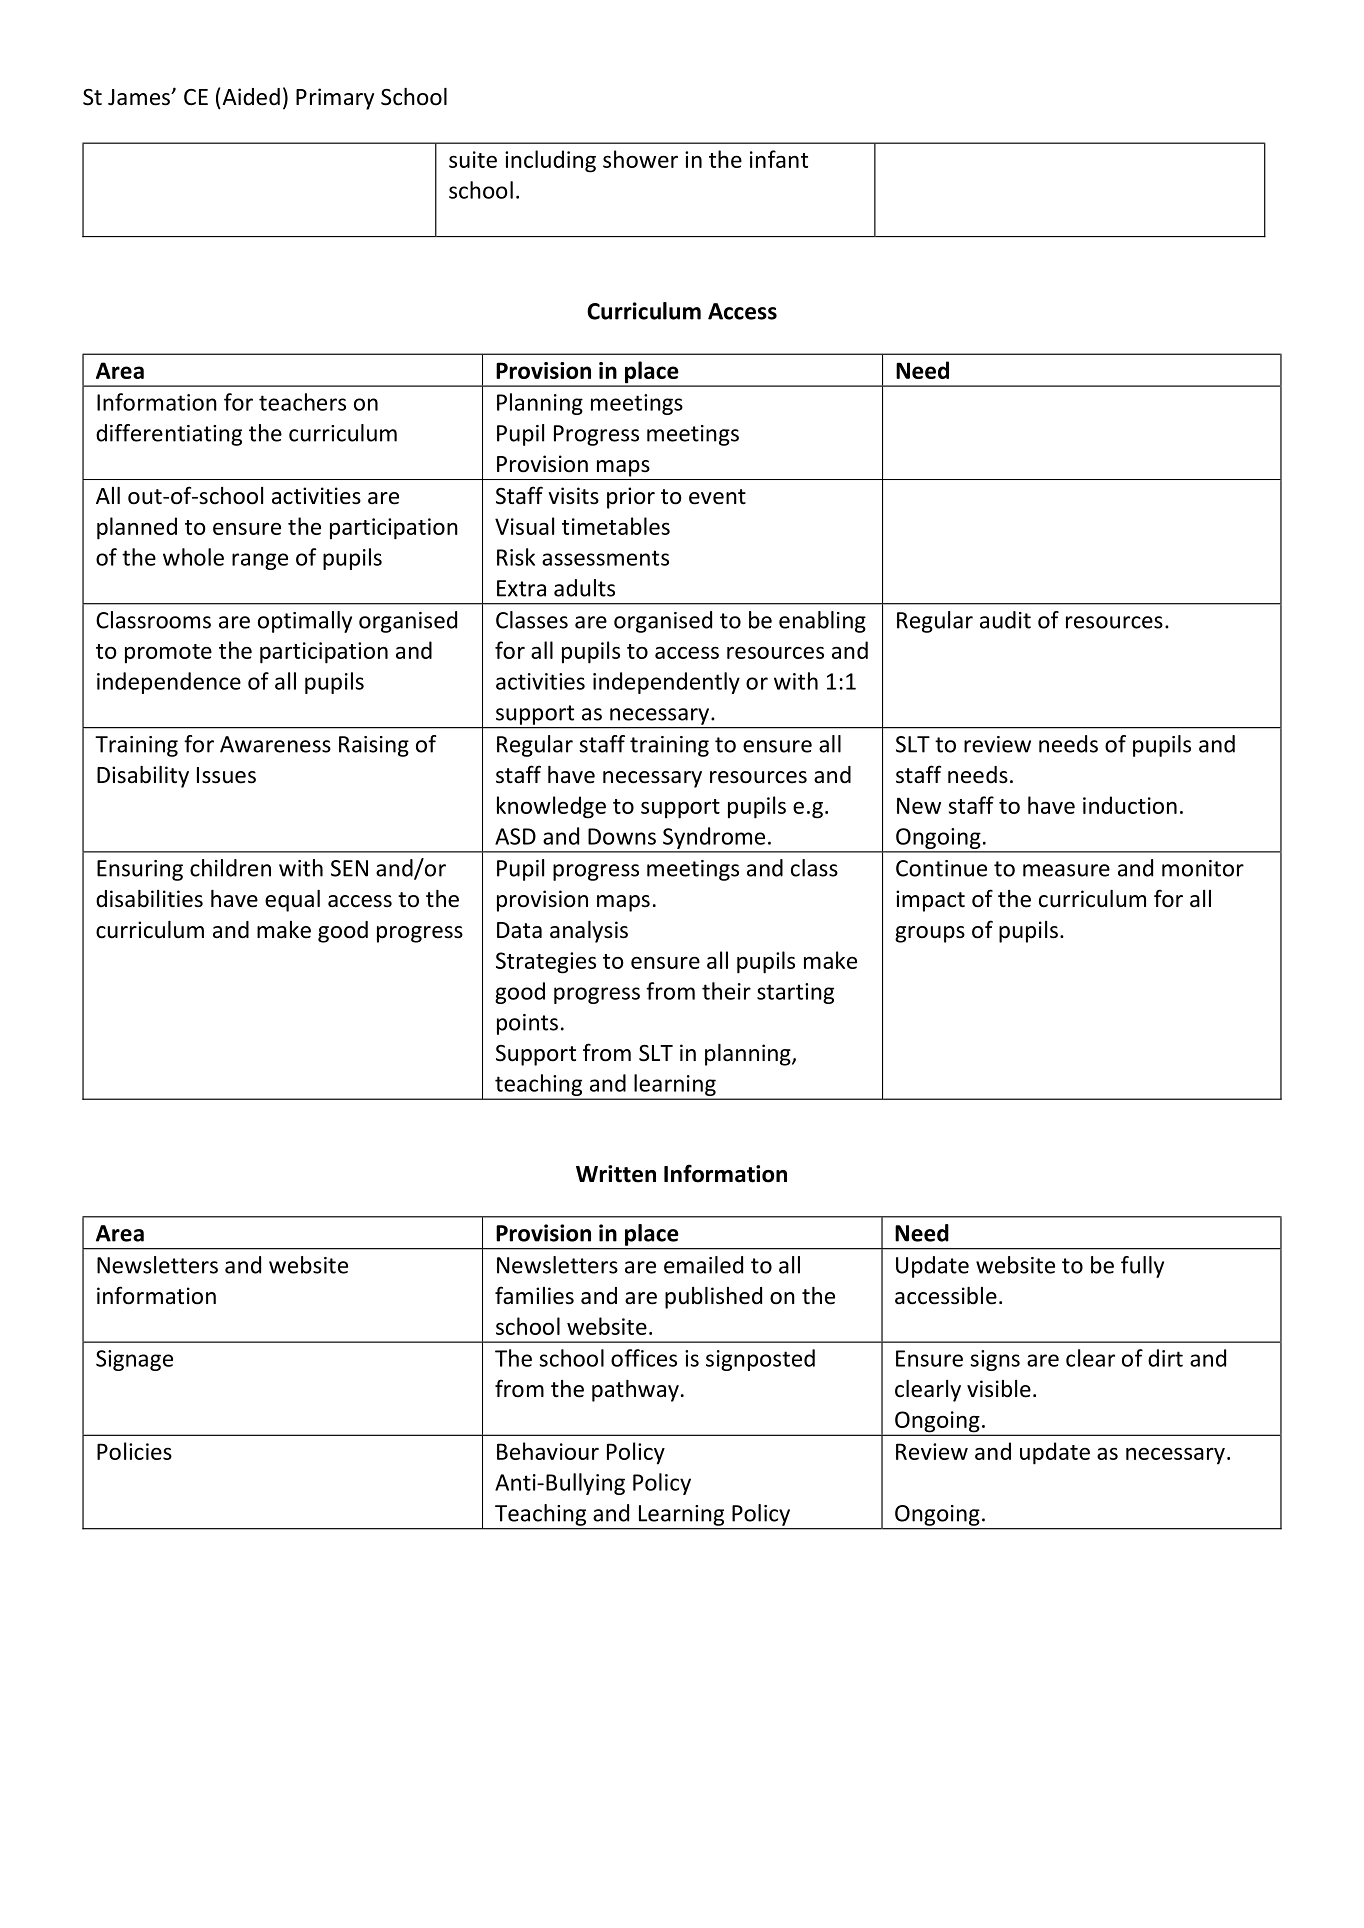 The width and height of the screenshot is (1364, 1928). I want to click on infant, so click(779, 159).
